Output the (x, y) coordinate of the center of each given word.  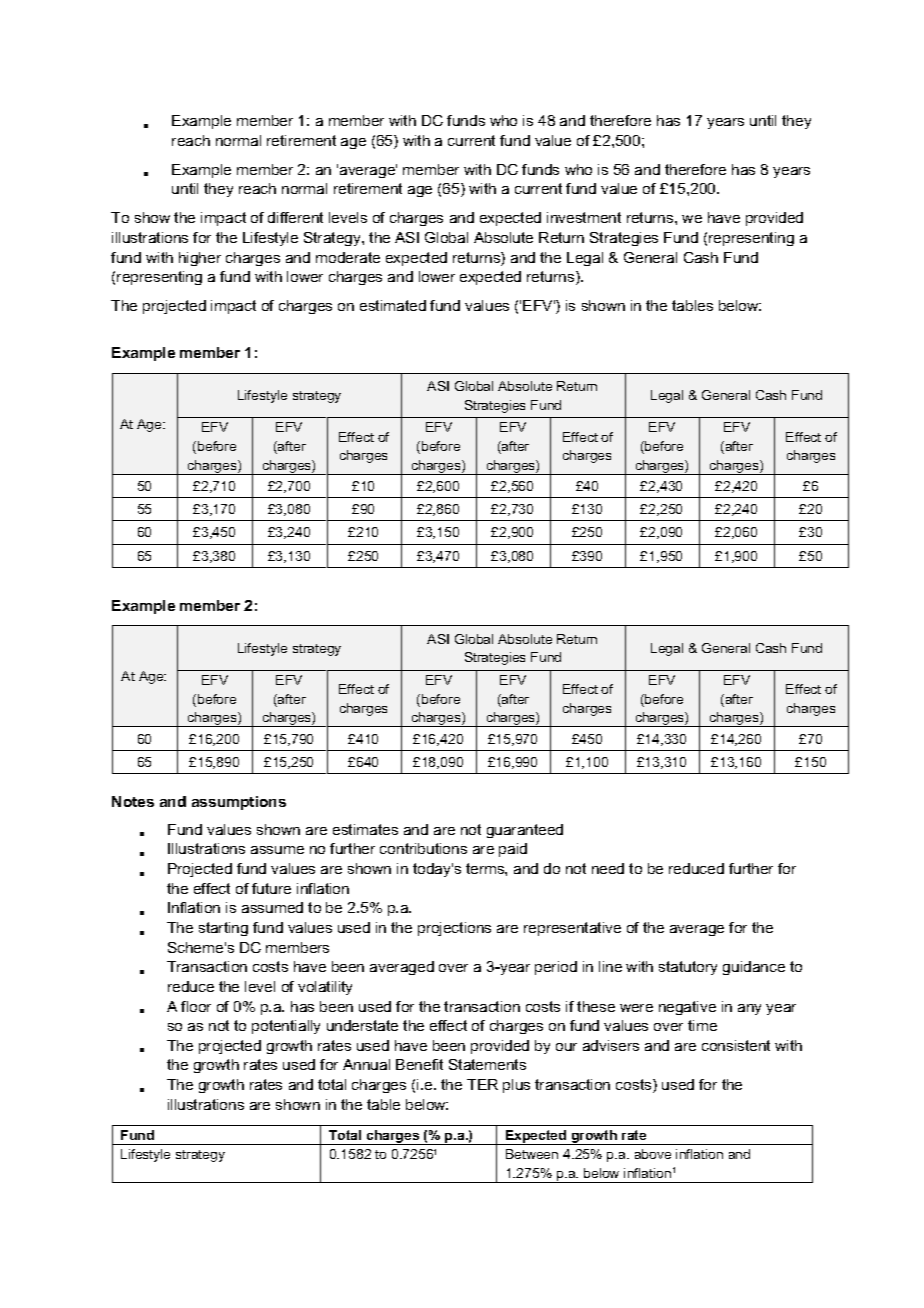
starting (223, 929)
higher (200, 259)
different (295, 217)
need (608, 868)
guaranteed (525, 831)
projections (454, 929)
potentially (286, 1027)
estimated (393, 305)
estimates (365, 829)
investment (584, 217)
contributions (423, 848)
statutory (688, 968)
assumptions (239, 803)
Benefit (419, 1064)
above (653, 1154)
